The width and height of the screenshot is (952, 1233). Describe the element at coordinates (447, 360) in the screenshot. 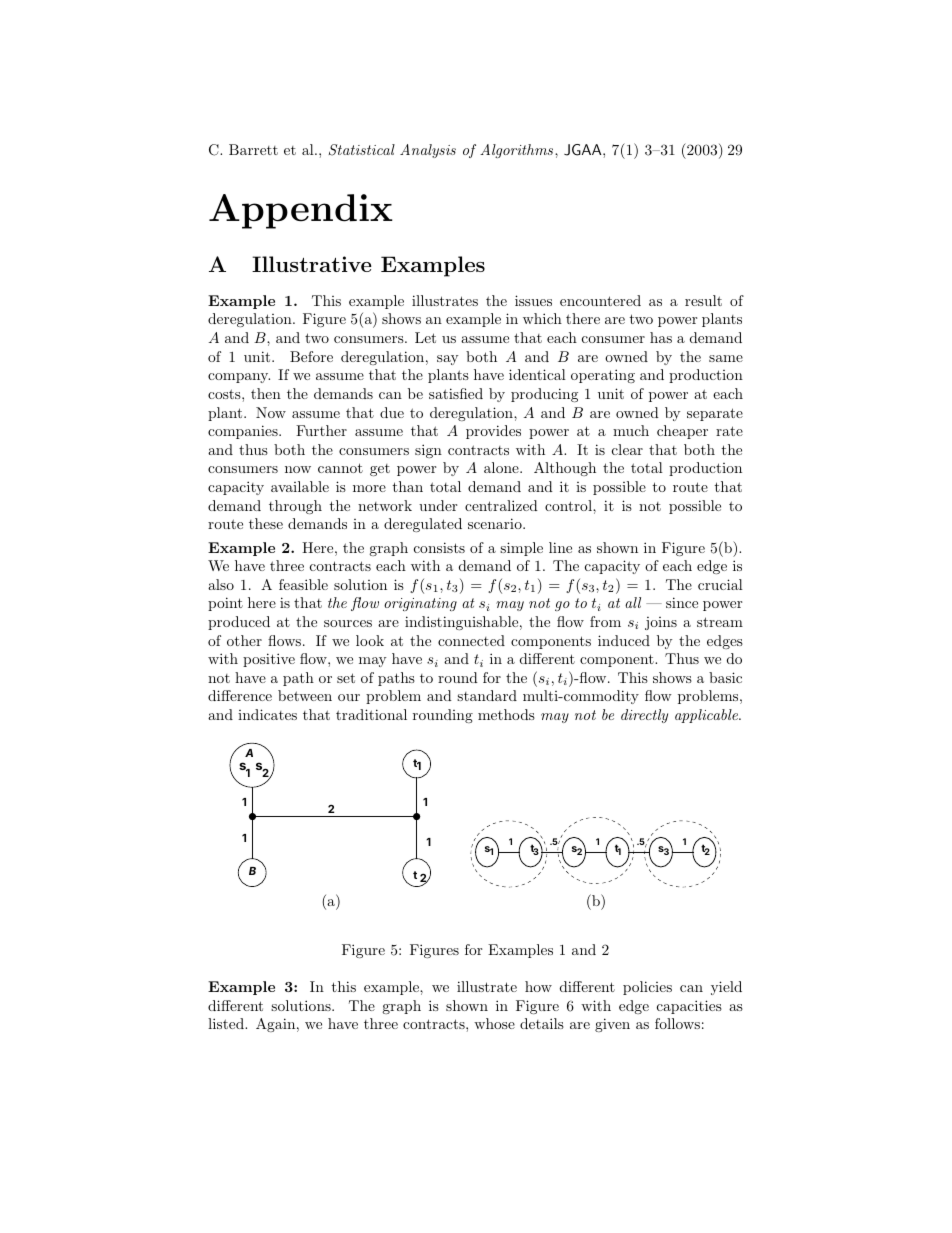

I see `say` at that location.
